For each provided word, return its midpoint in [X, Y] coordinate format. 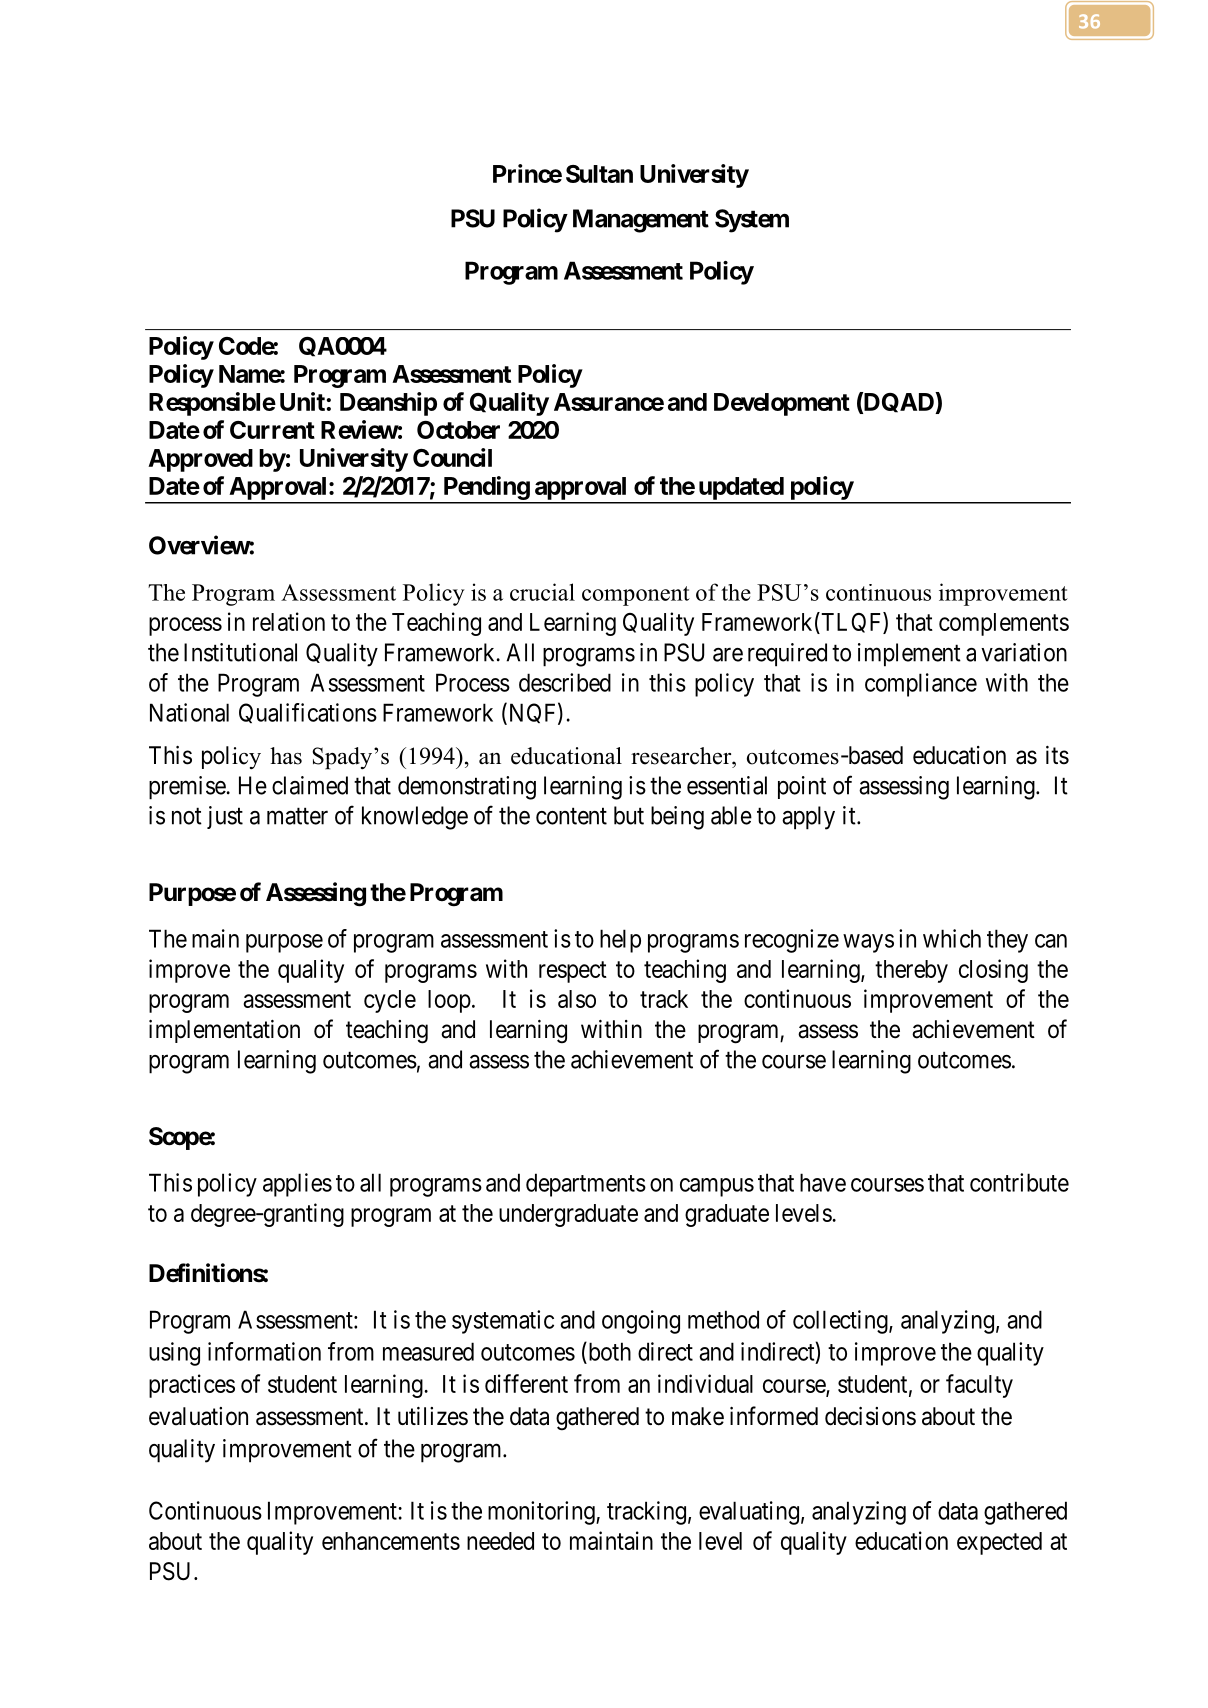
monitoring [542, 1513]
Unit [302, 401]
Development [782, 404]
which [952, 938]
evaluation [198, 1416]
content [571, 816]
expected [999, 1543]
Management [641, 221]
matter [297, 816]
